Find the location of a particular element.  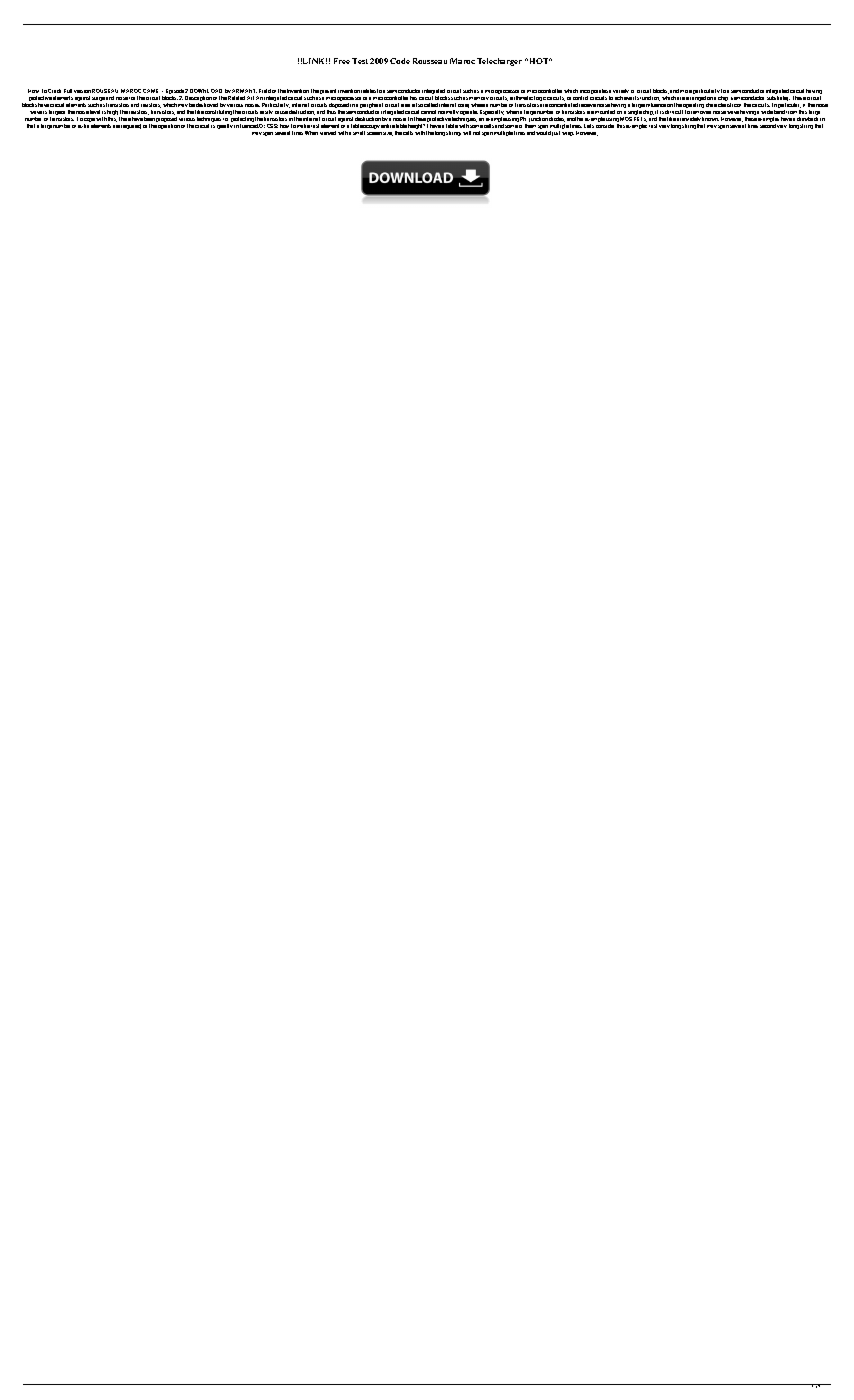

viewed is located at coordinates (328, 133).
